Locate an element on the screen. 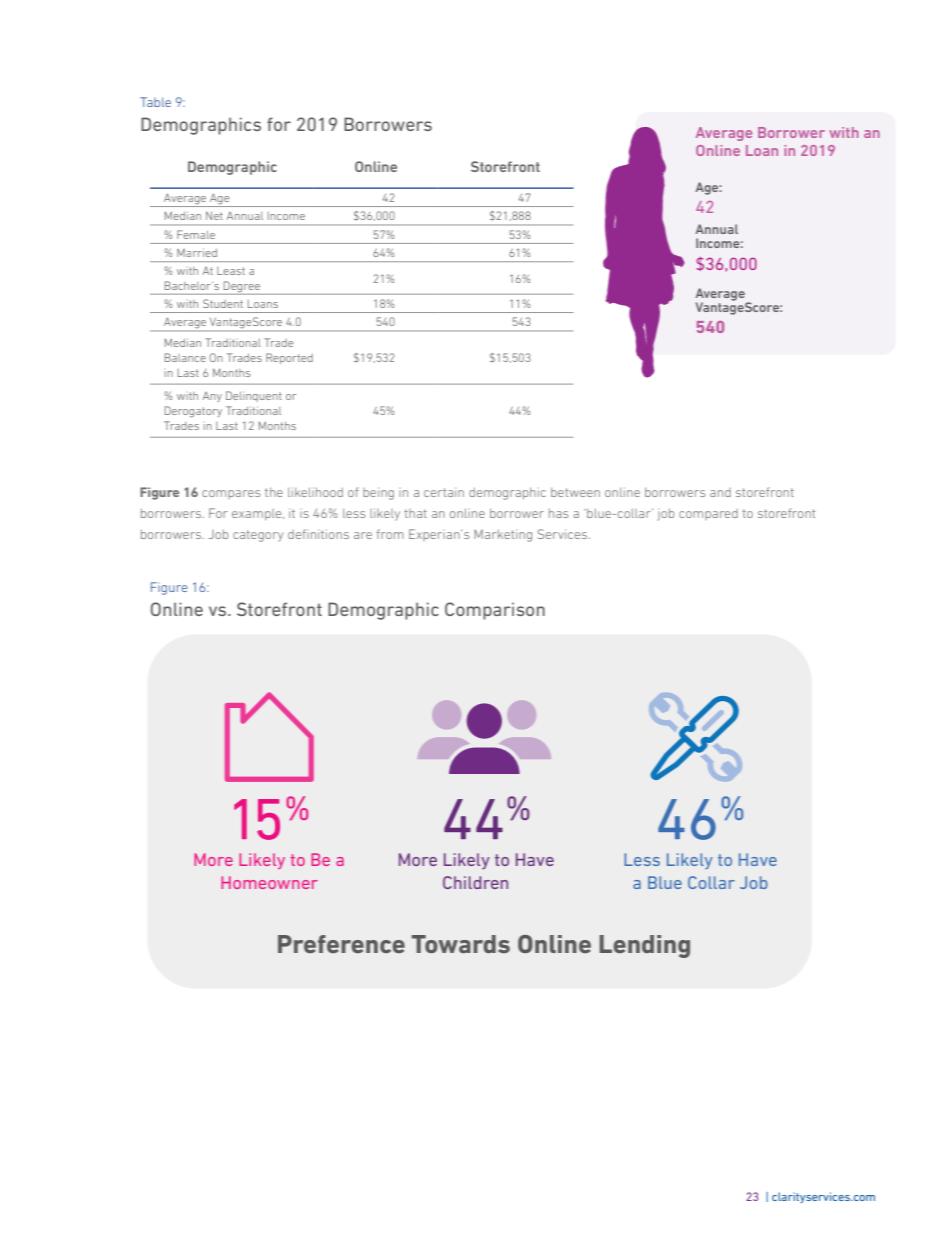 This screenshot has height=1233, width=952. compared is located at coordinates (708, 514).
